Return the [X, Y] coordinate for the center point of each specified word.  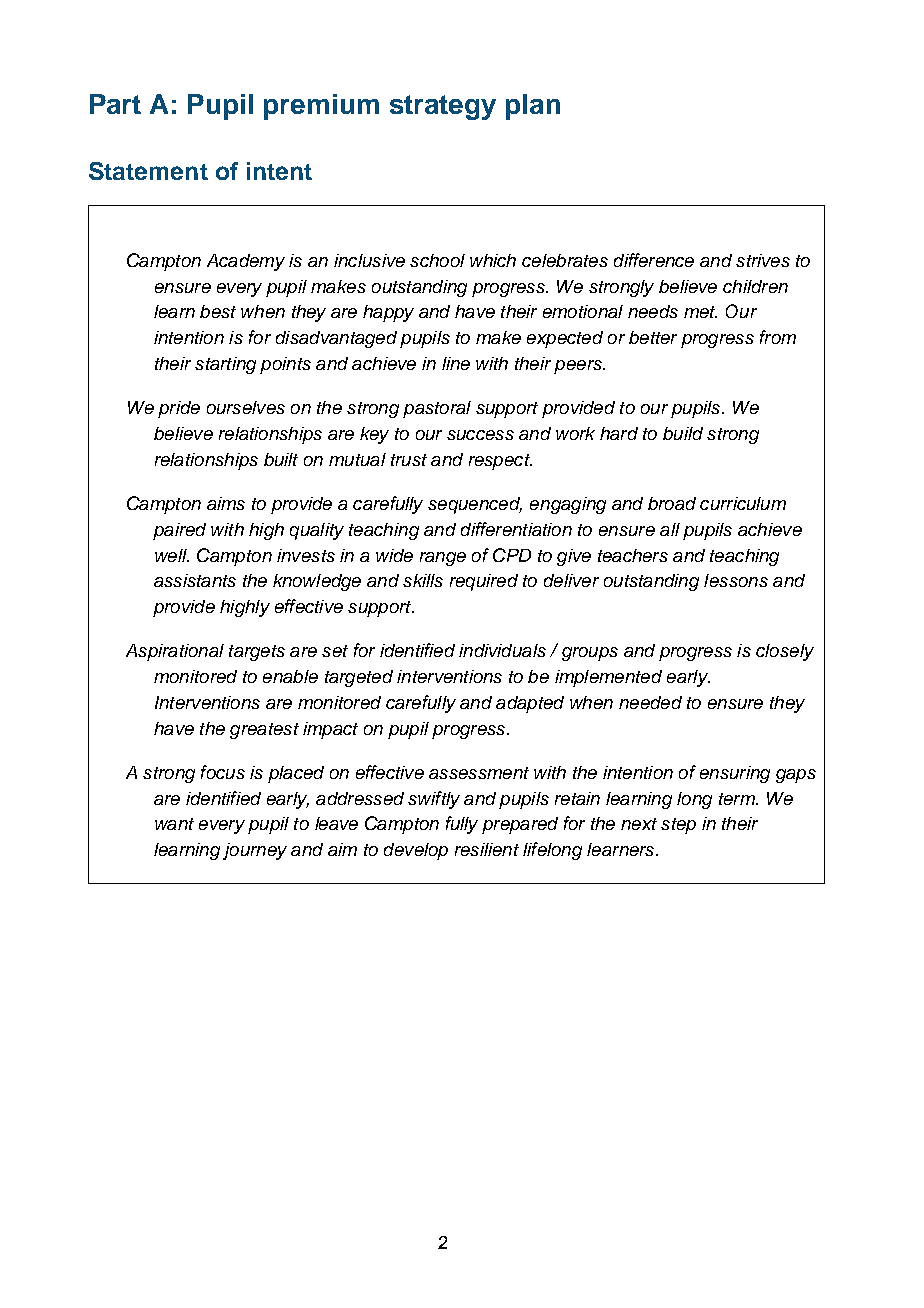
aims [226, 503]
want [174, 824]
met [700, 312]
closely [785, 652]
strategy [443, 107]
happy [388, 313]
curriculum [743, 503]
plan [533, 107]
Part [115, 104]
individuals [502, 650]
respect [500, 462]
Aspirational [175, 652]
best [218, 311]
